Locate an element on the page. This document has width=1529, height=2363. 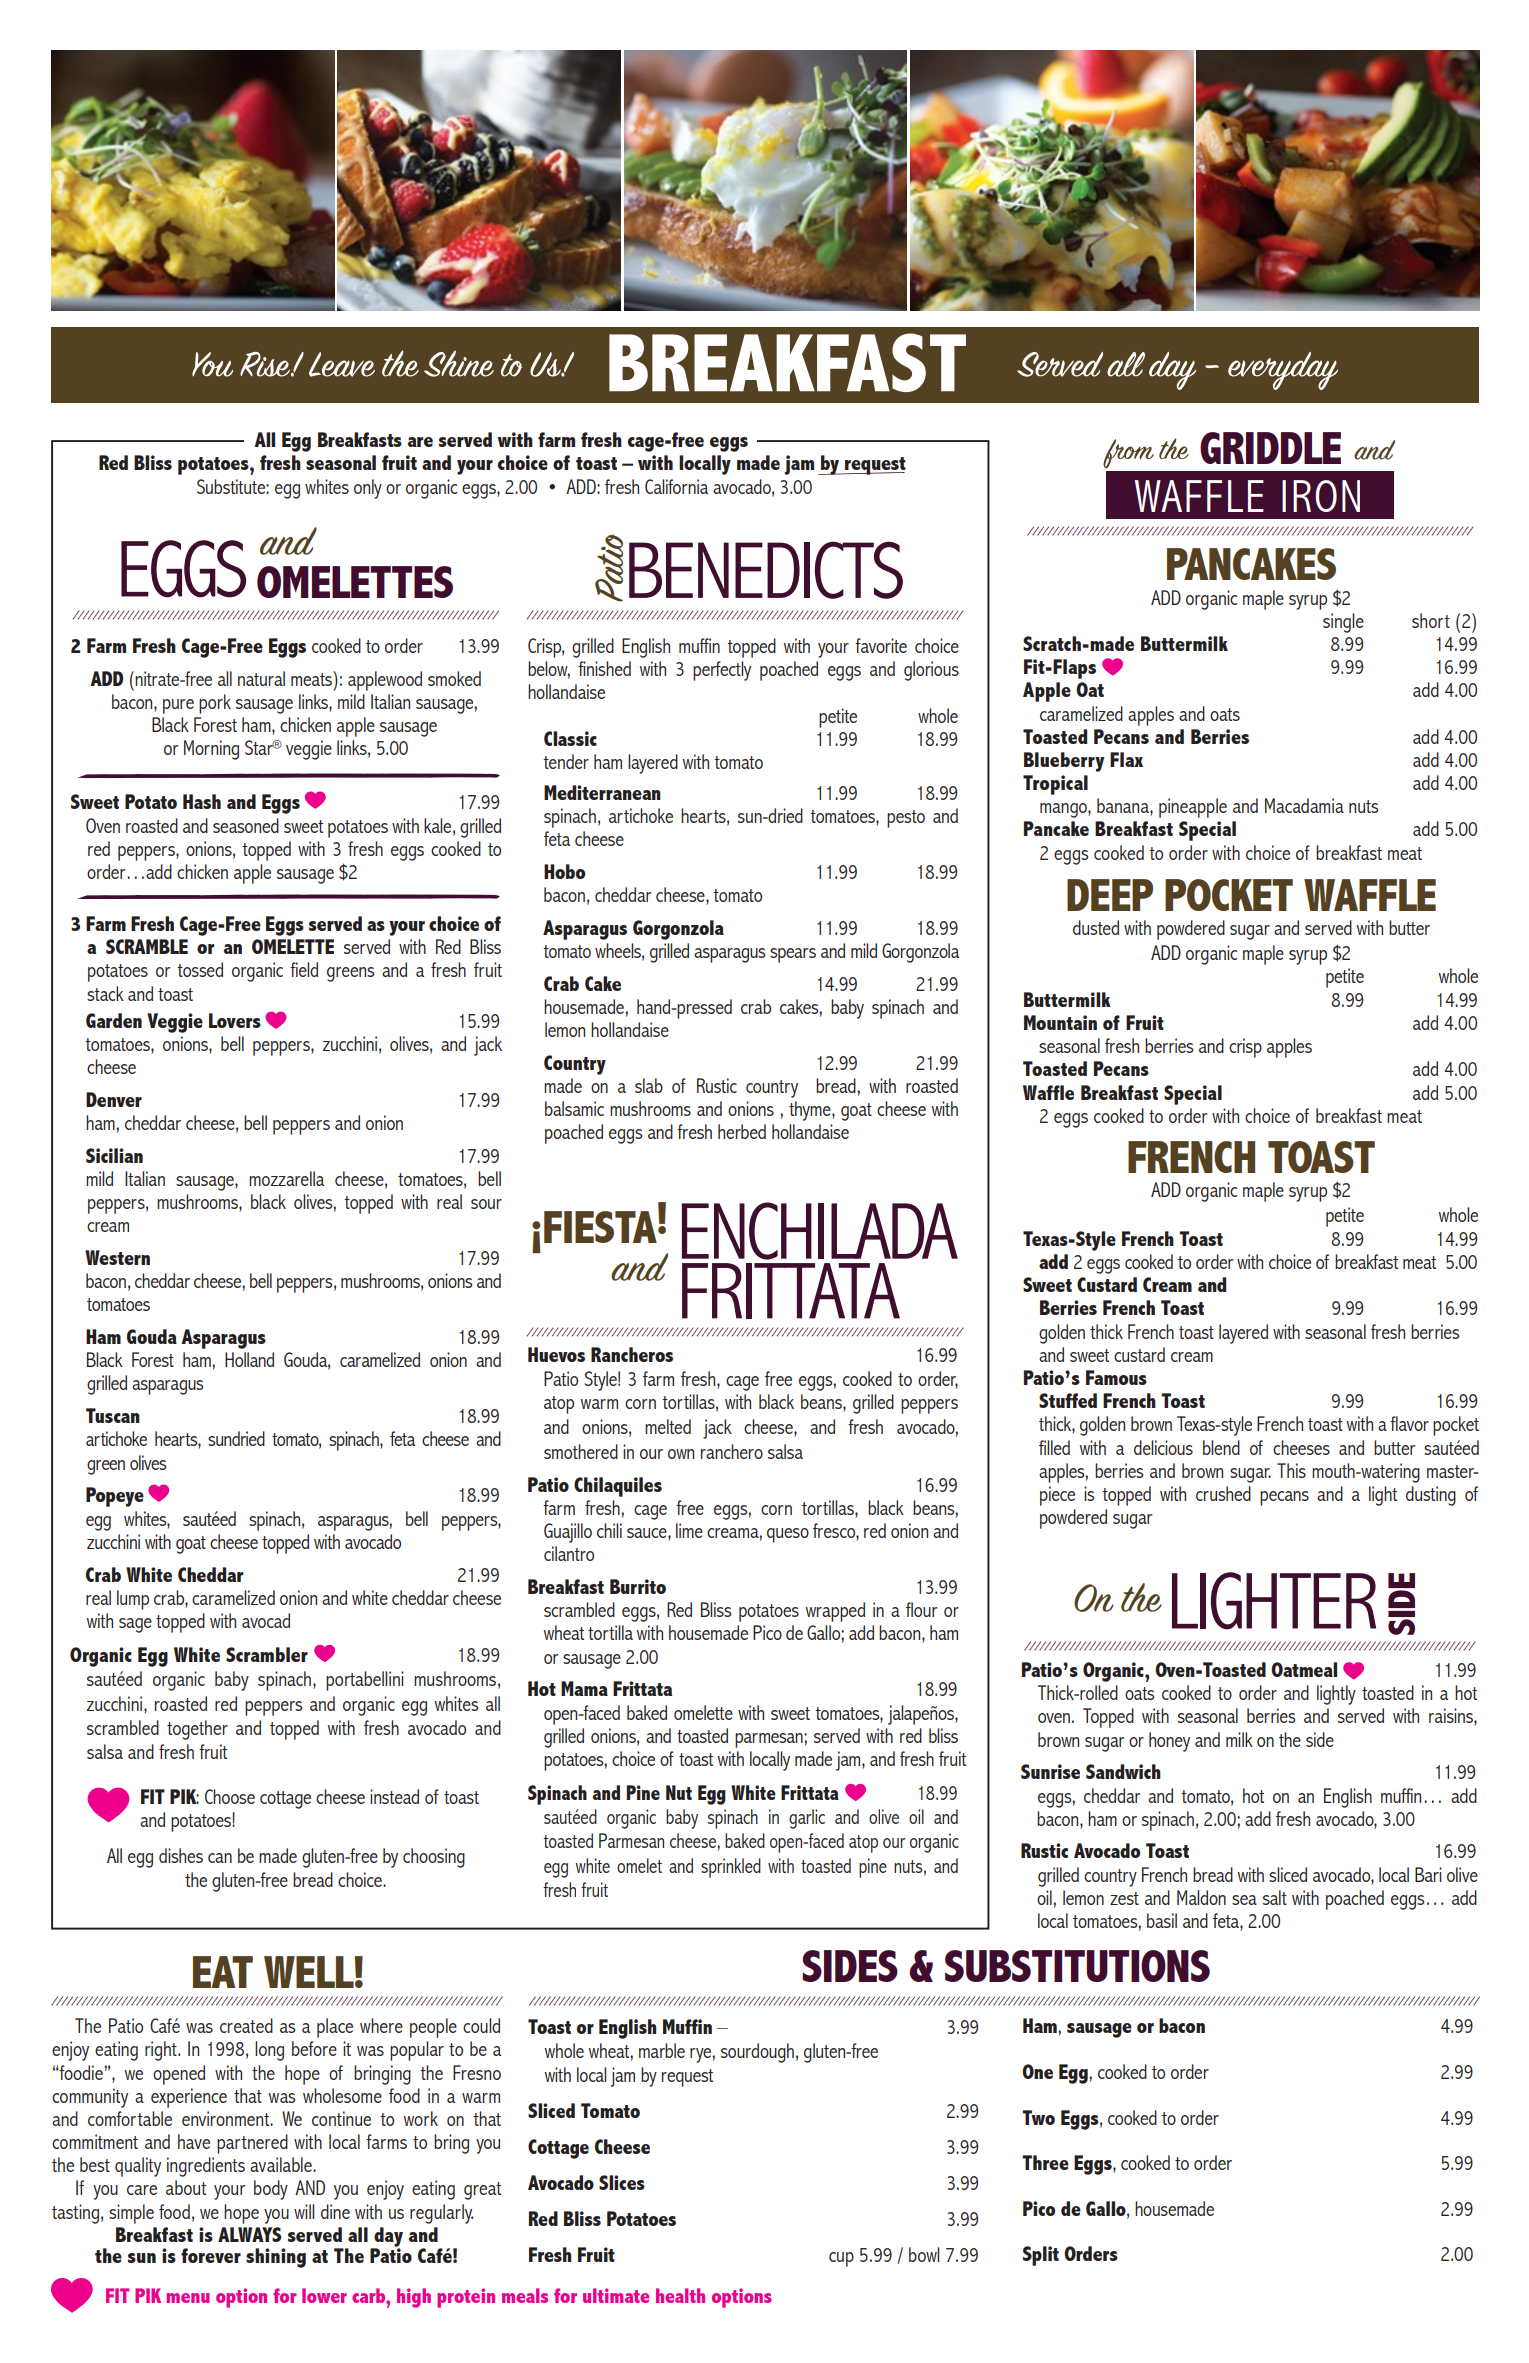
only is located at coordinates (368, 489).
